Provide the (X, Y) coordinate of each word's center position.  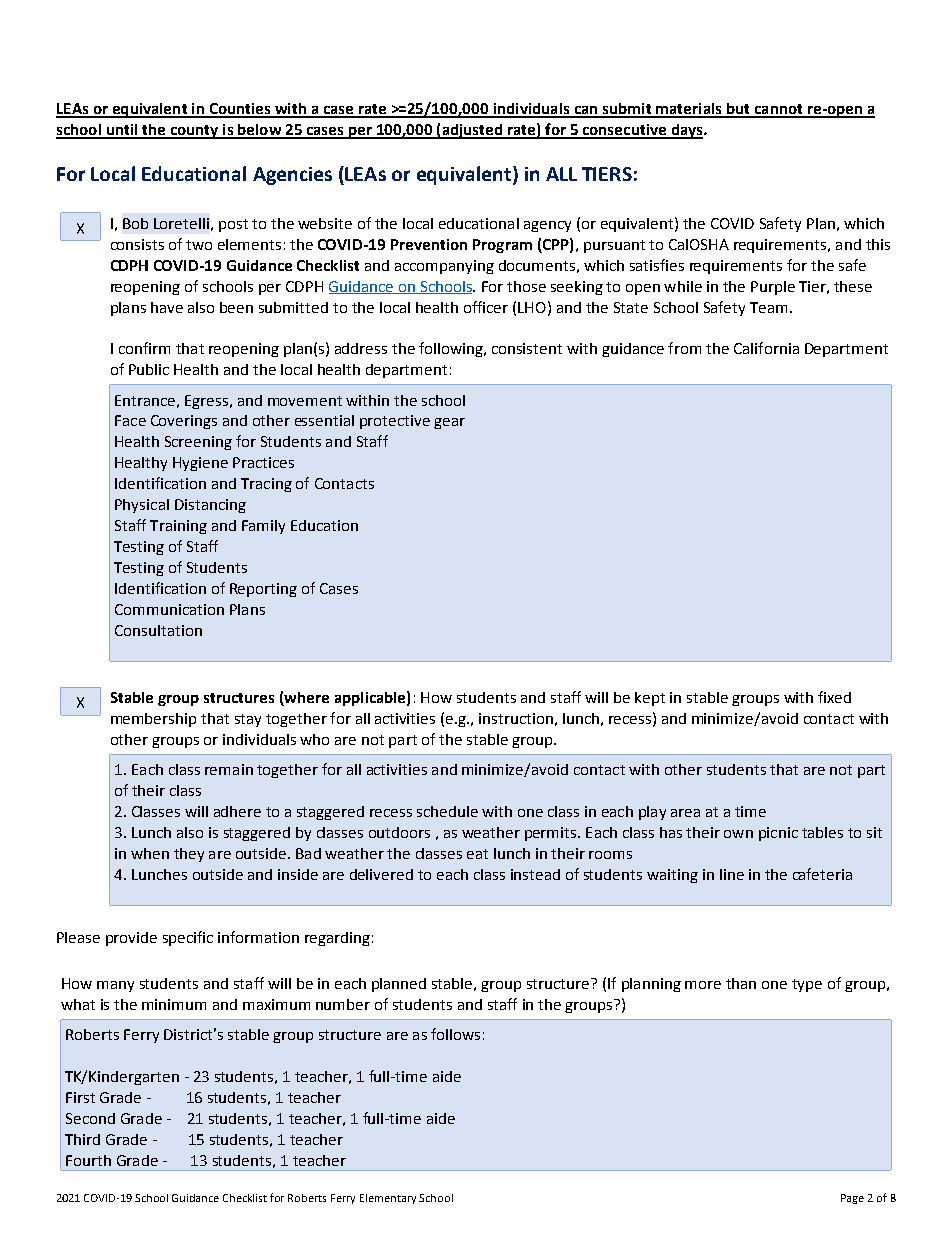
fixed (834, 697)
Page (852, 1199)
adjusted (472, 131)
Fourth (88, 1160)
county (194, 132)
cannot (778, 110)
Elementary (388, 1199)
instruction (516, 718)
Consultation (158, 630)
